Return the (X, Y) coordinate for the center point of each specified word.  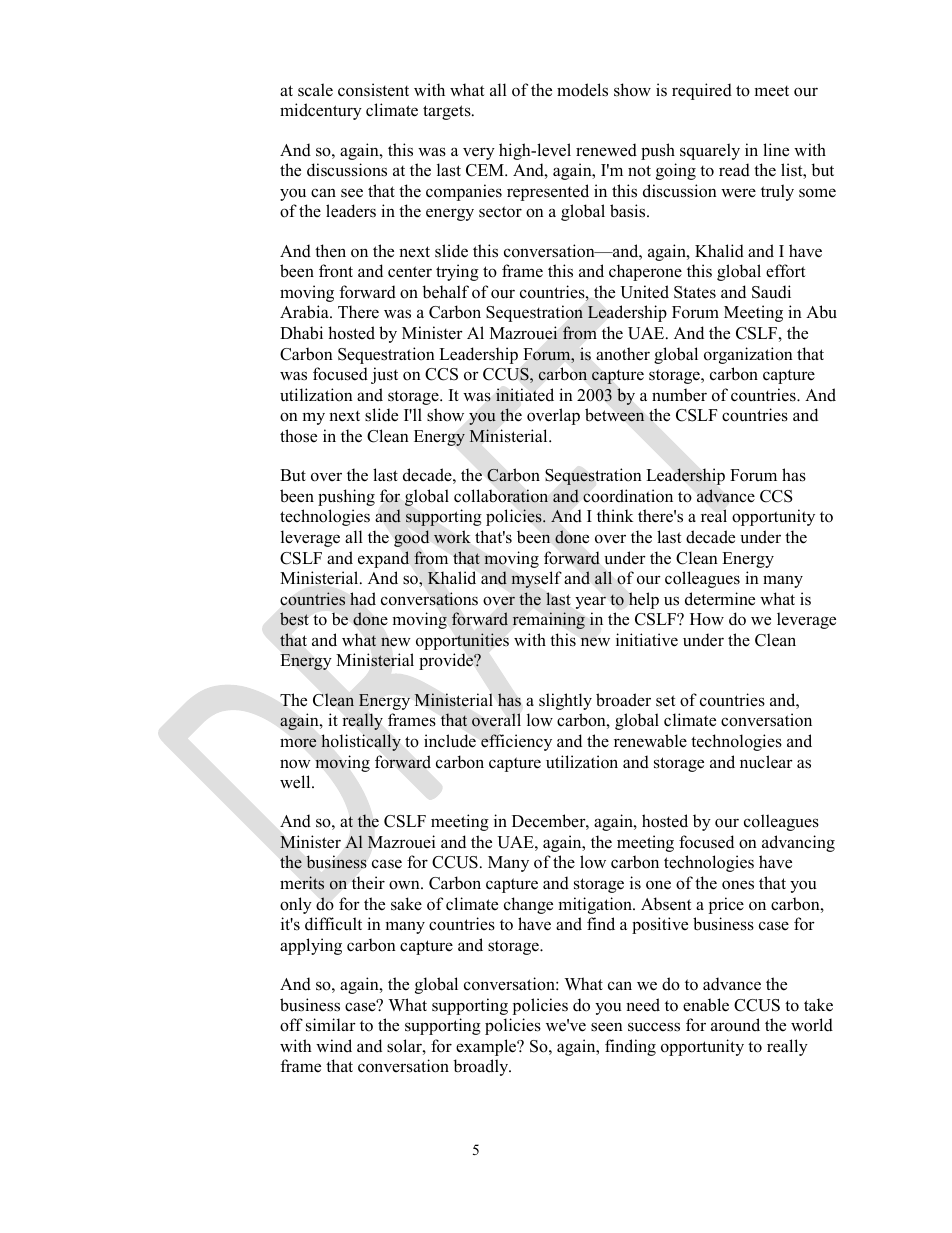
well (296, 782)
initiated (525, 395)
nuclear (766, 762)
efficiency (516, 742)
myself (536, 579)
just (384, 375)
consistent (373, 90)
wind (334, 1046)
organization (748, 355)
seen (607, 1027)
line (776, 150)
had (363, 599)
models (582, 90)
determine (720, 599)
